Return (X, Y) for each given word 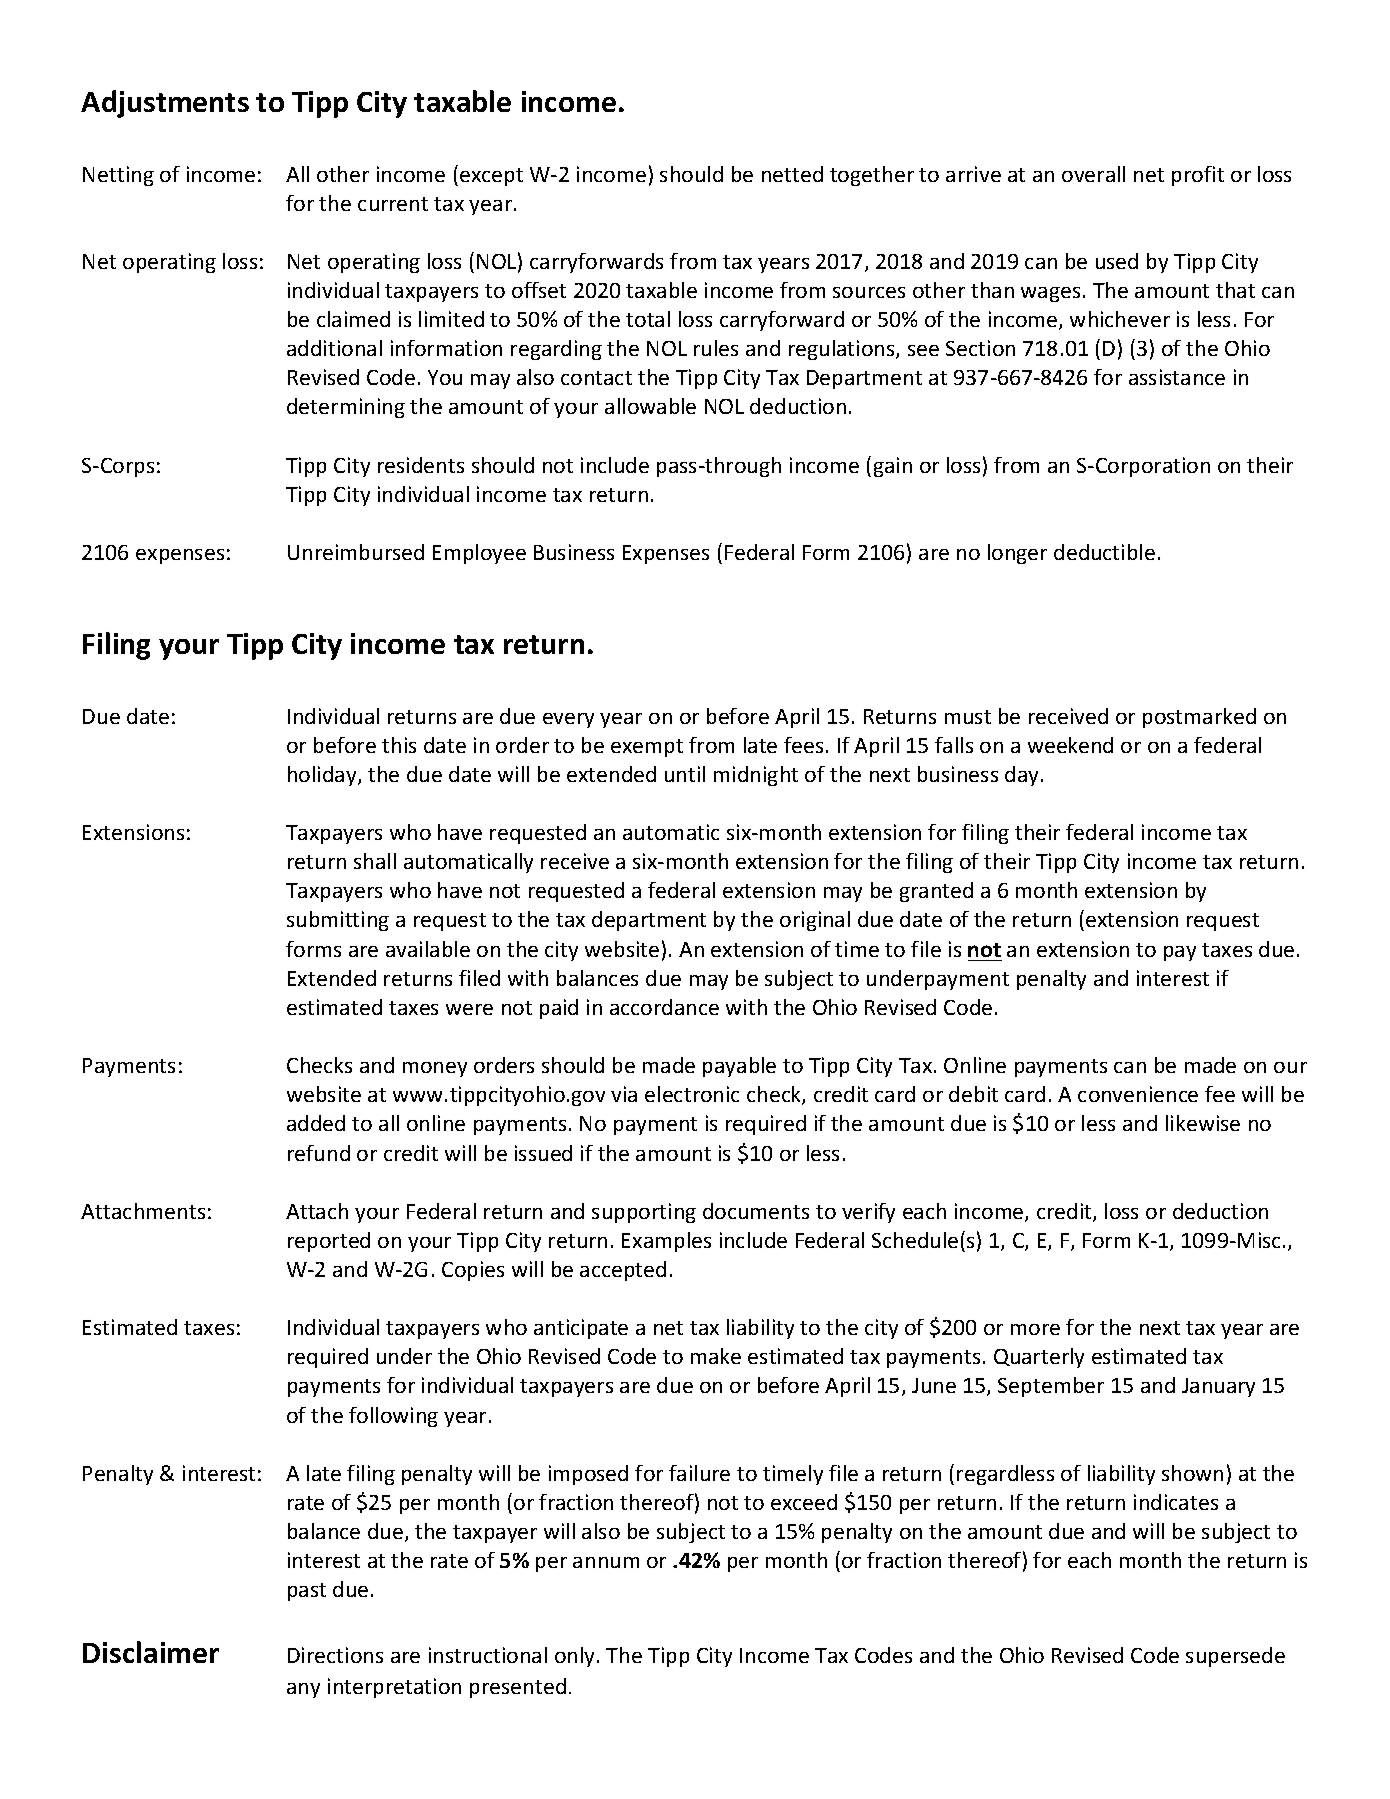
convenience (1138, 1094)
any (303, 1690)
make (716, 1356)
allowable (650, 406)
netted (792, 174)
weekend (1070, 745)
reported (329, 1242)
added (316, 1123)
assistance (1177, 377)
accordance (664, 1007)
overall (1093, 174)
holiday (323, 776)
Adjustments (165, 104)
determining (346, 408)
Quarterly (1039, 1358)
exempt (647, 748)
